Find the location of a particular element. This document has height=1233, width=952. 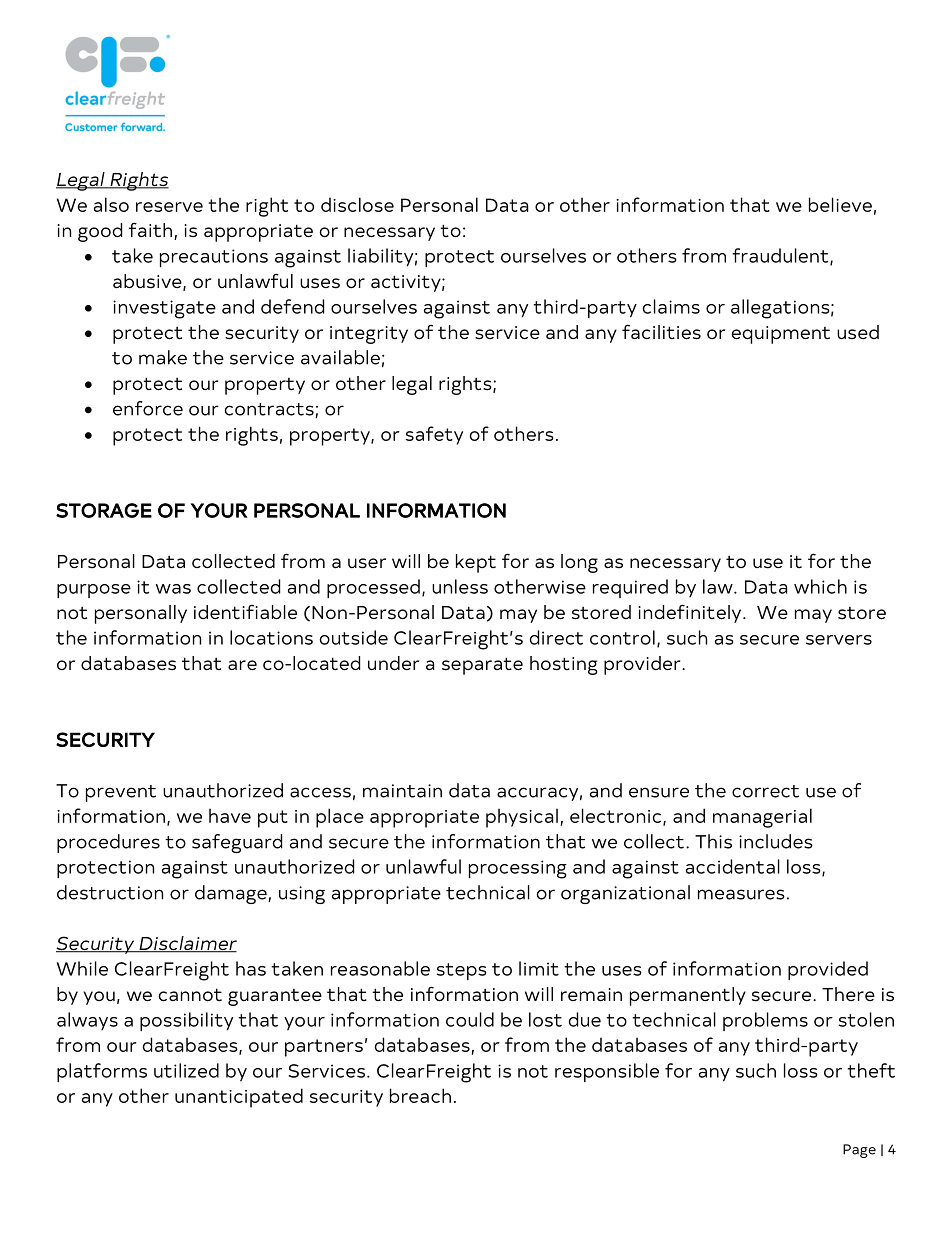

believe is located at coordinates (840, 204).
